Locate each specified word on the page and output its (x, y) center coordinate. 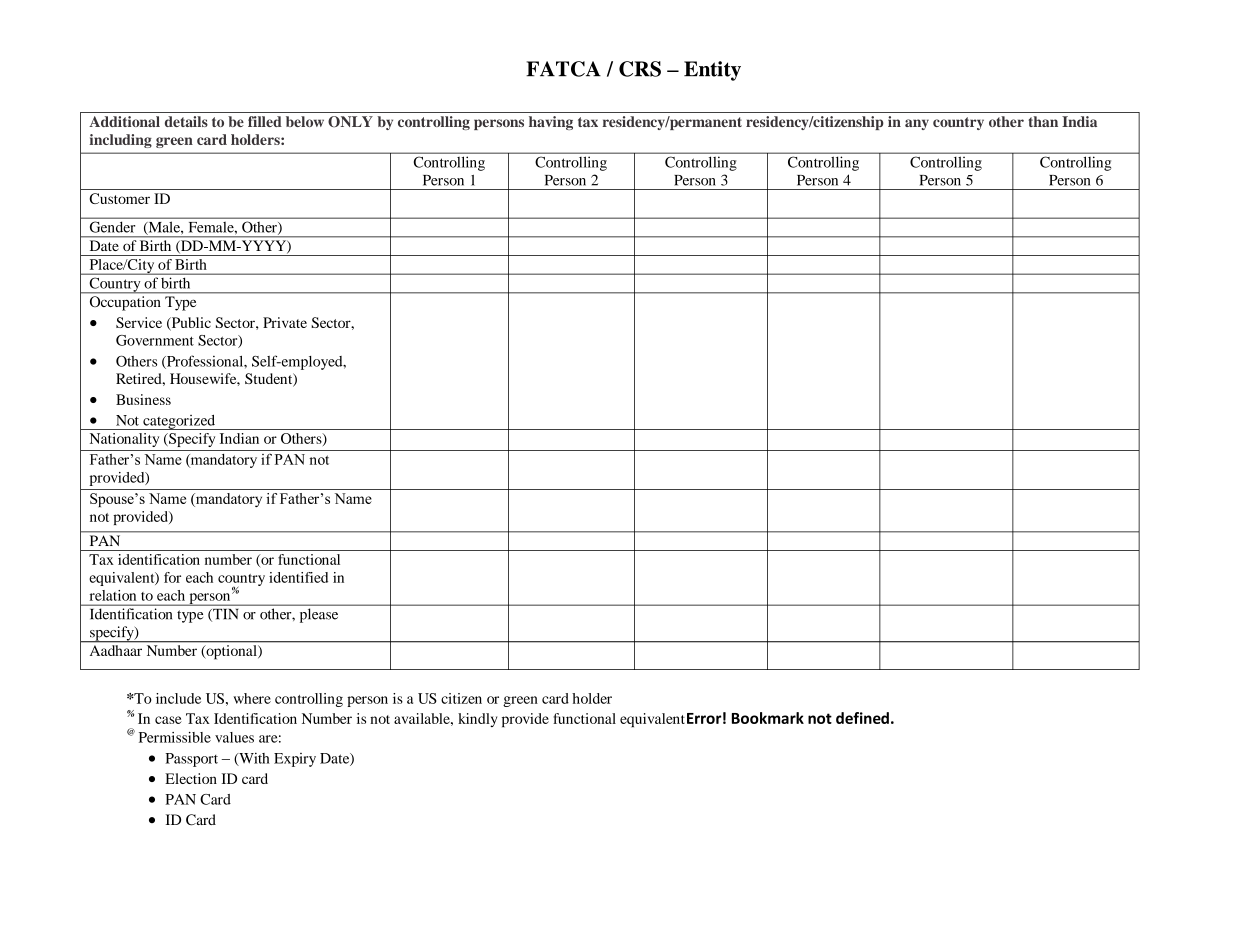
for (172, 577)
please (319, 615)
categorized (179, 422)
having (551, 123)
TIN (224, 615)
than (1043, 121)
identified (298, 577)
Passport (191, 760)
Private (285, 322)
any (917, 124)
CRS (640, 69)
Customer (119, 198)
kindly (477, 720)
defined (862, 718)
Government (155, 340)
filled (265, 121)
